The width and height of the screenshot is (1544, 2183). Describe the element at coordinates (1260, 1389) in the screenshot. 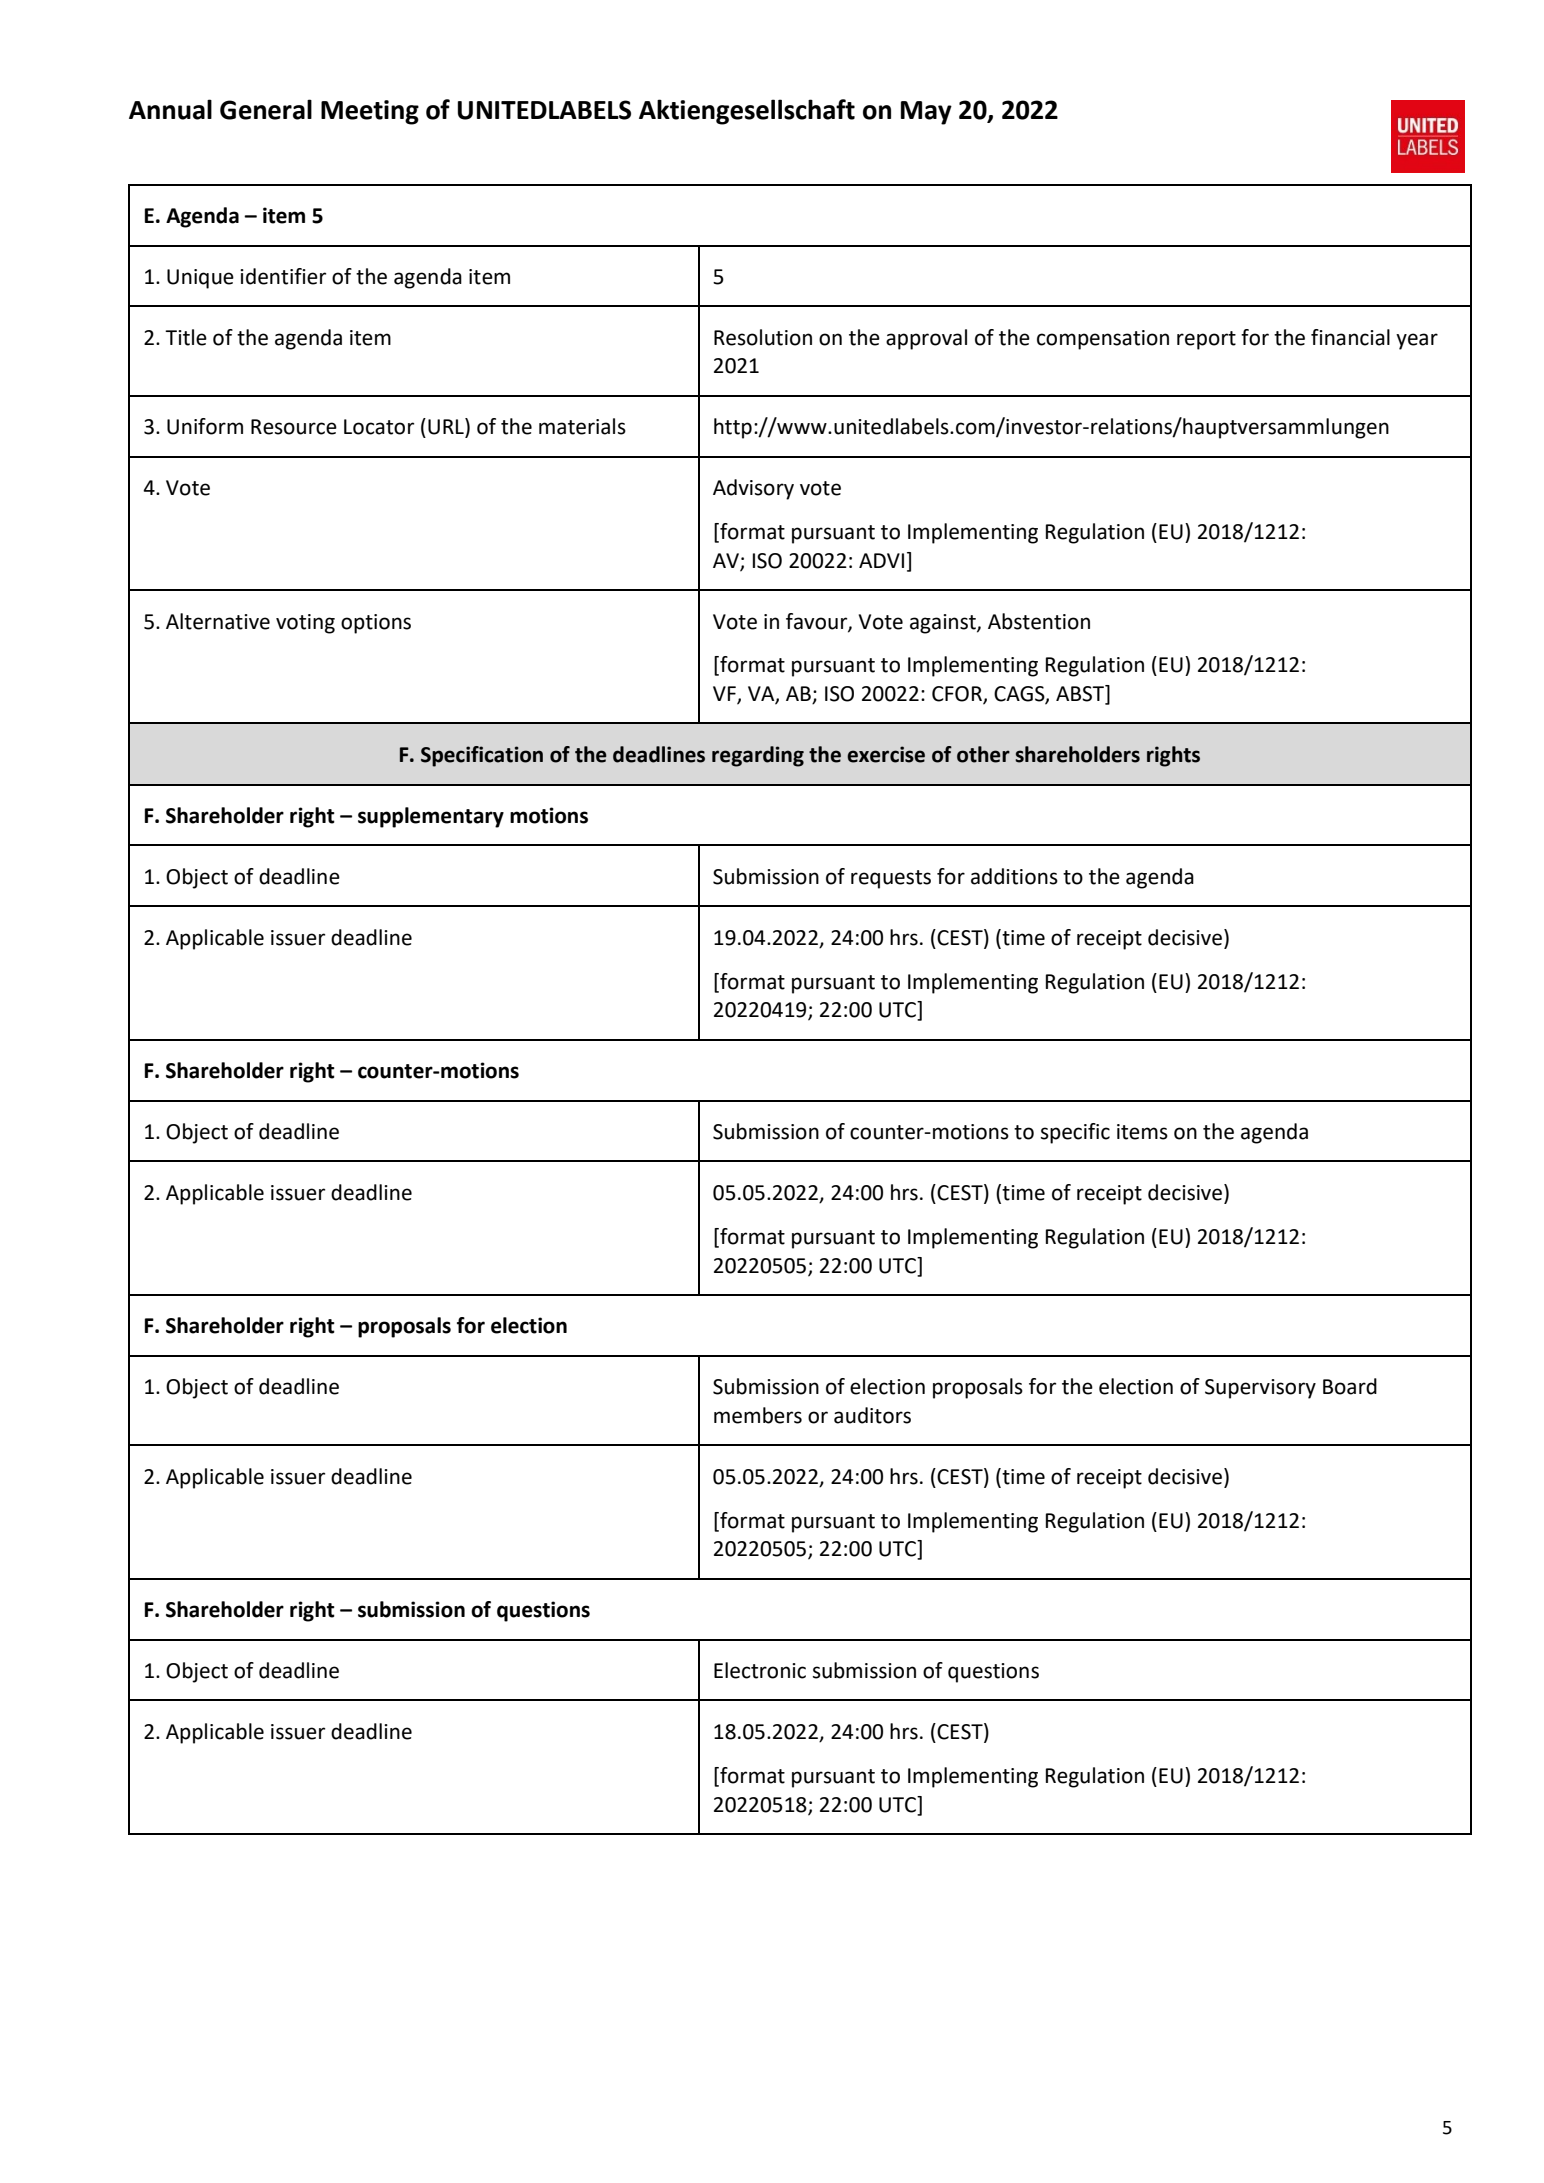

I see `Supervisory` at that location.
